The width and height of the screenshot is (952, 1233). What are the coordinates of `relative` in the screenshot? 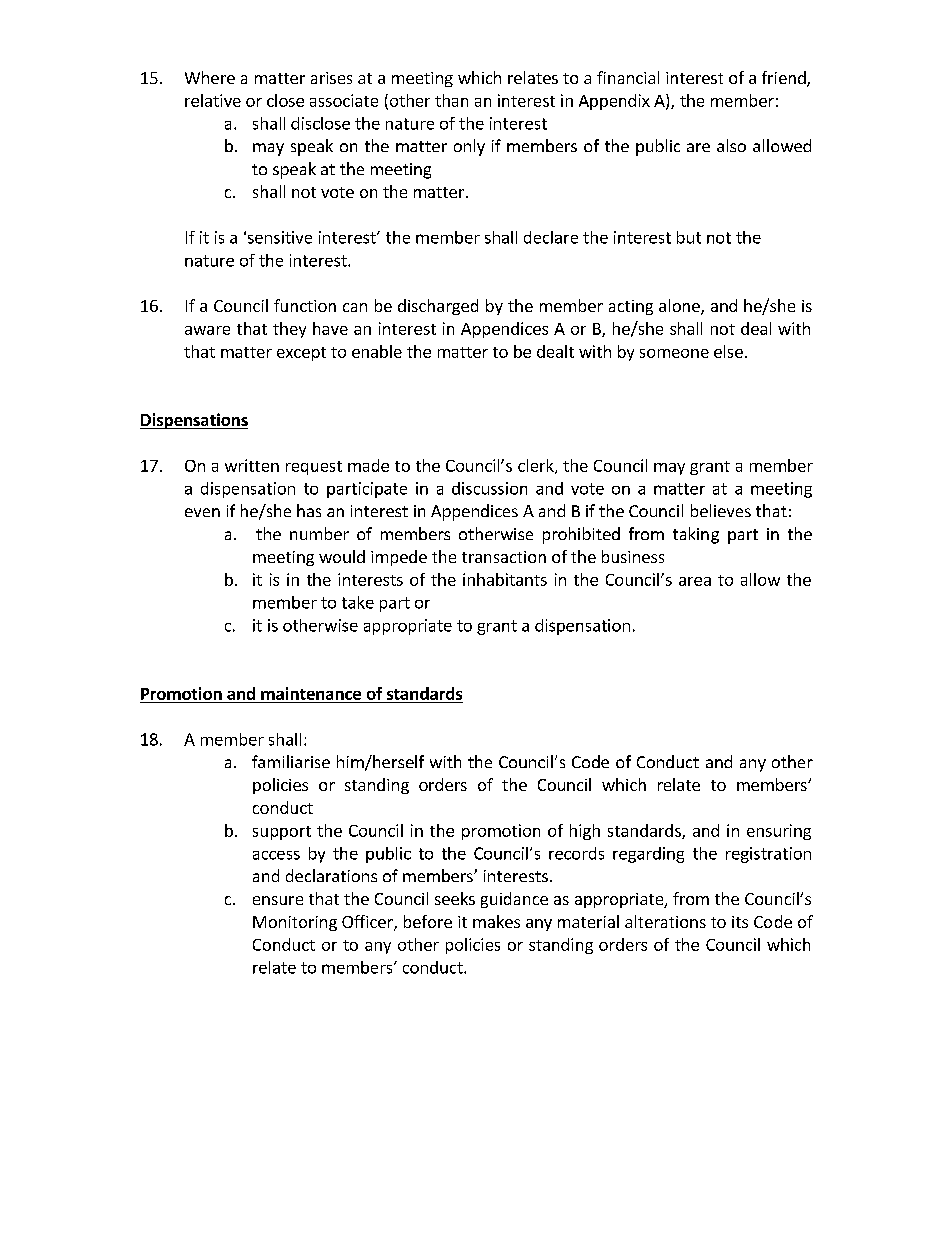 It's located at (213, 100).
